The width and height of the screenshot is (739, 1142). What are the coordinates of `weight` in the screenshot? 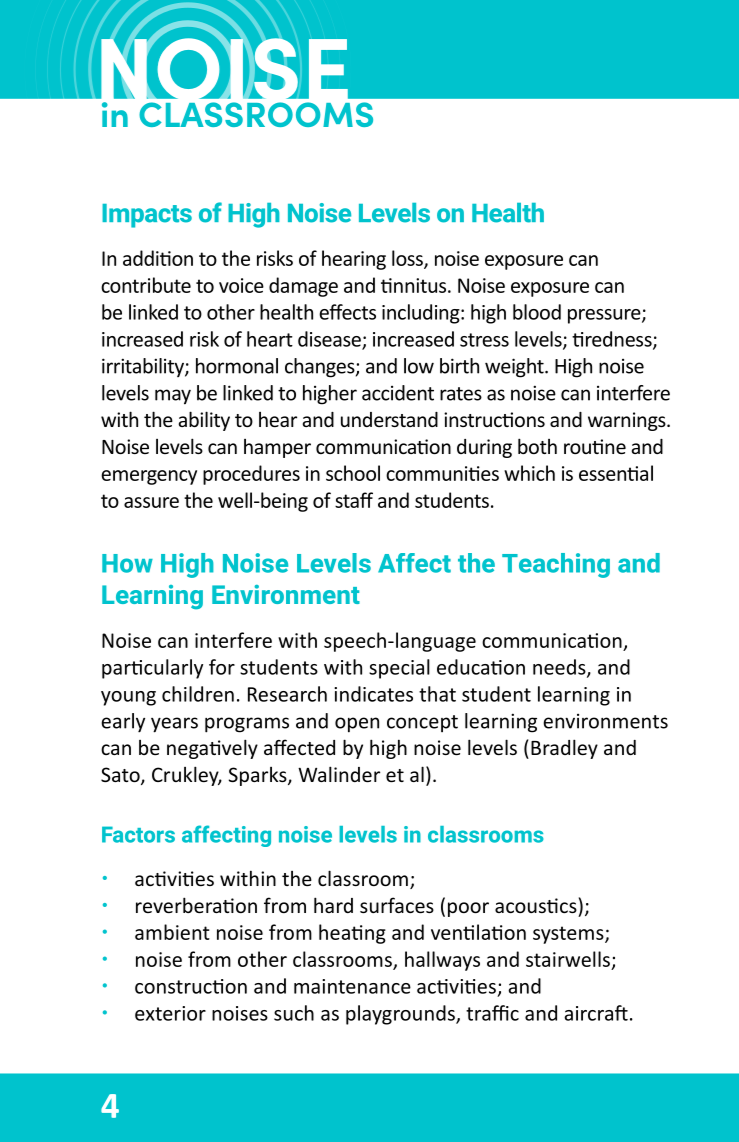 It's located at (515, 368).
